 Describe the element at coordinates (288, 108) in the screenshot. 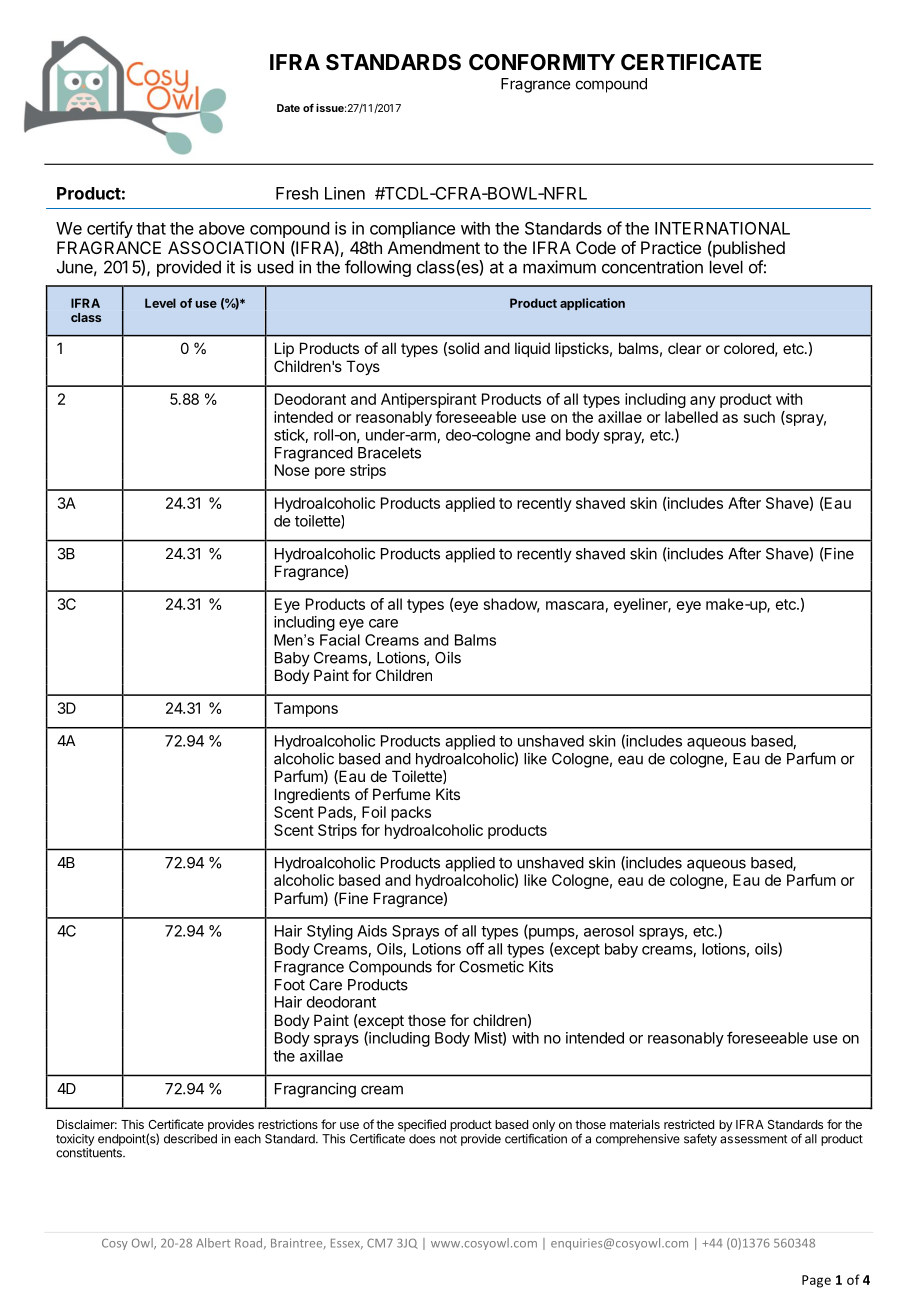

I see `Date` at that location.
